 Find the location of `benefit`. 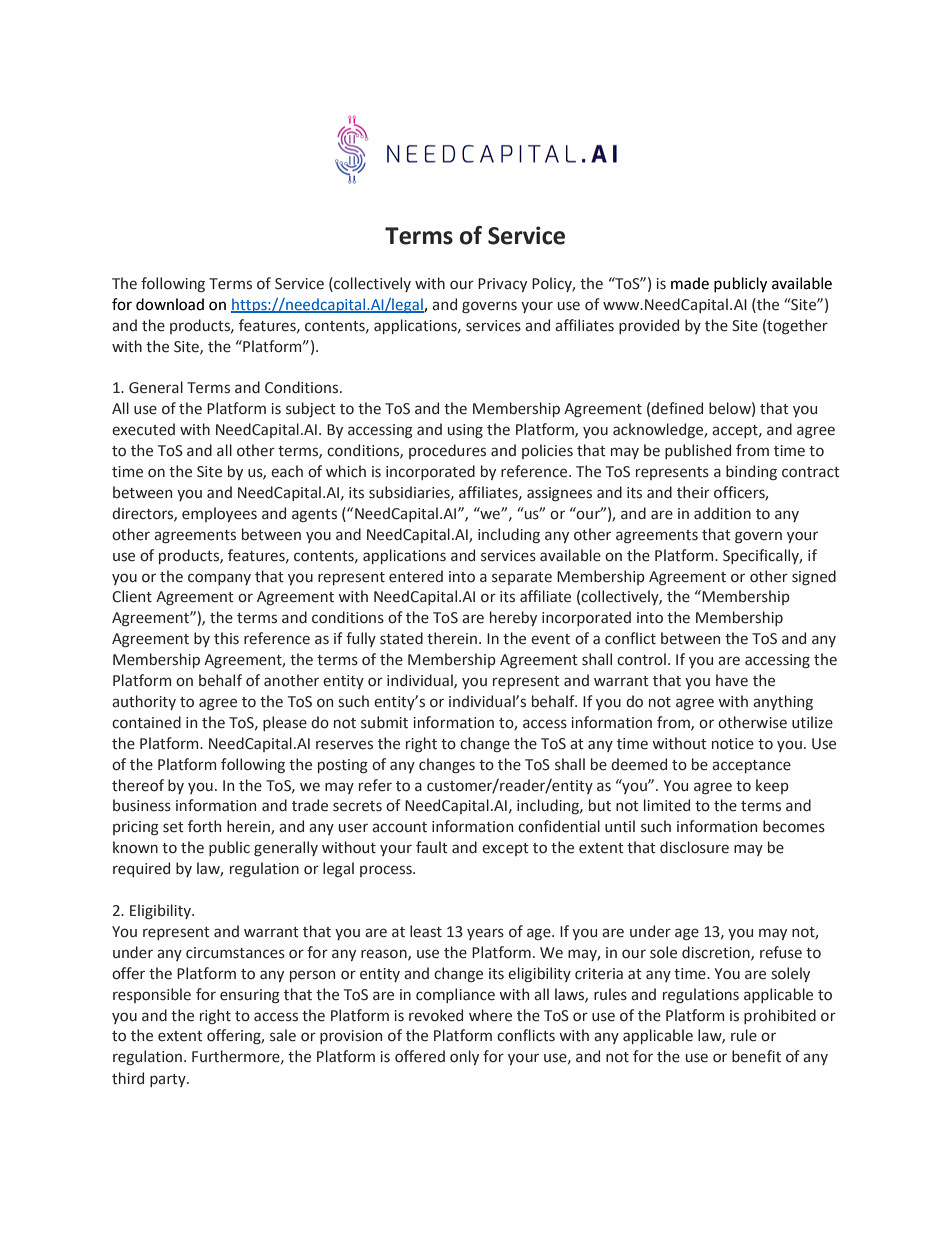

benefit is located at coordinates (756, 1056).
